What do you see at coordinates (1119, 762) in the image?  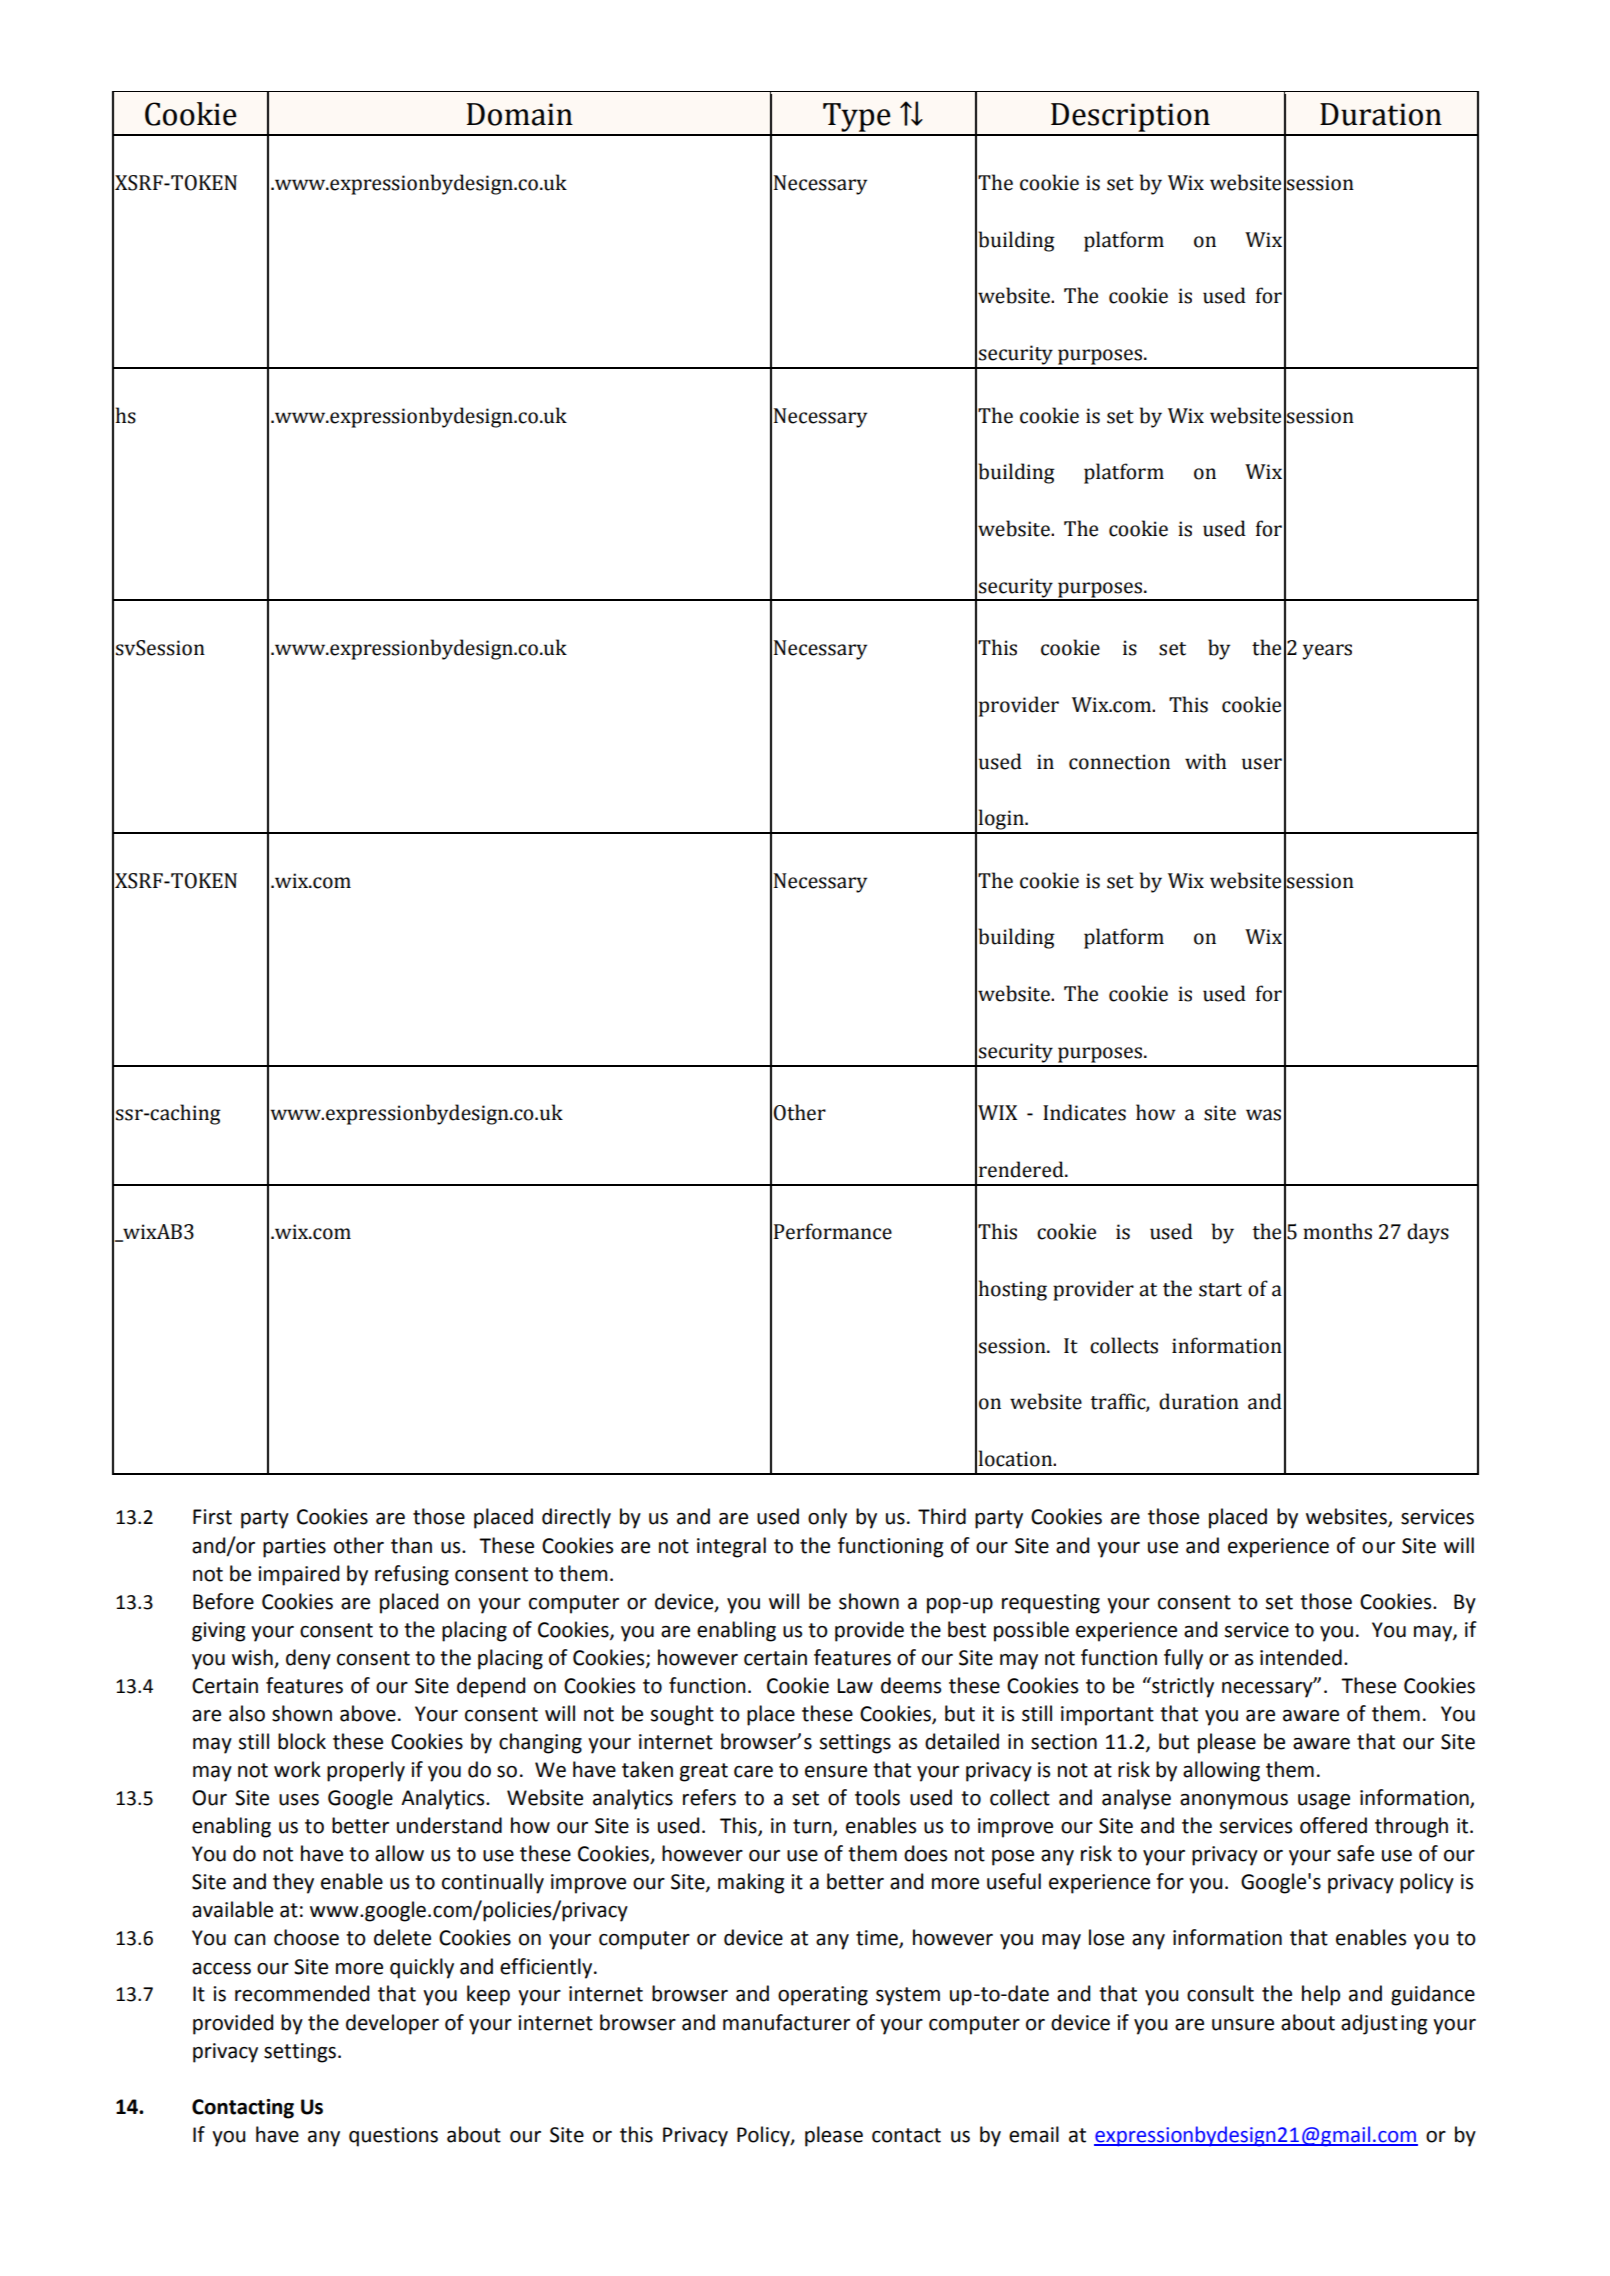 I see `connection` at bounding box center [1119, 762].
